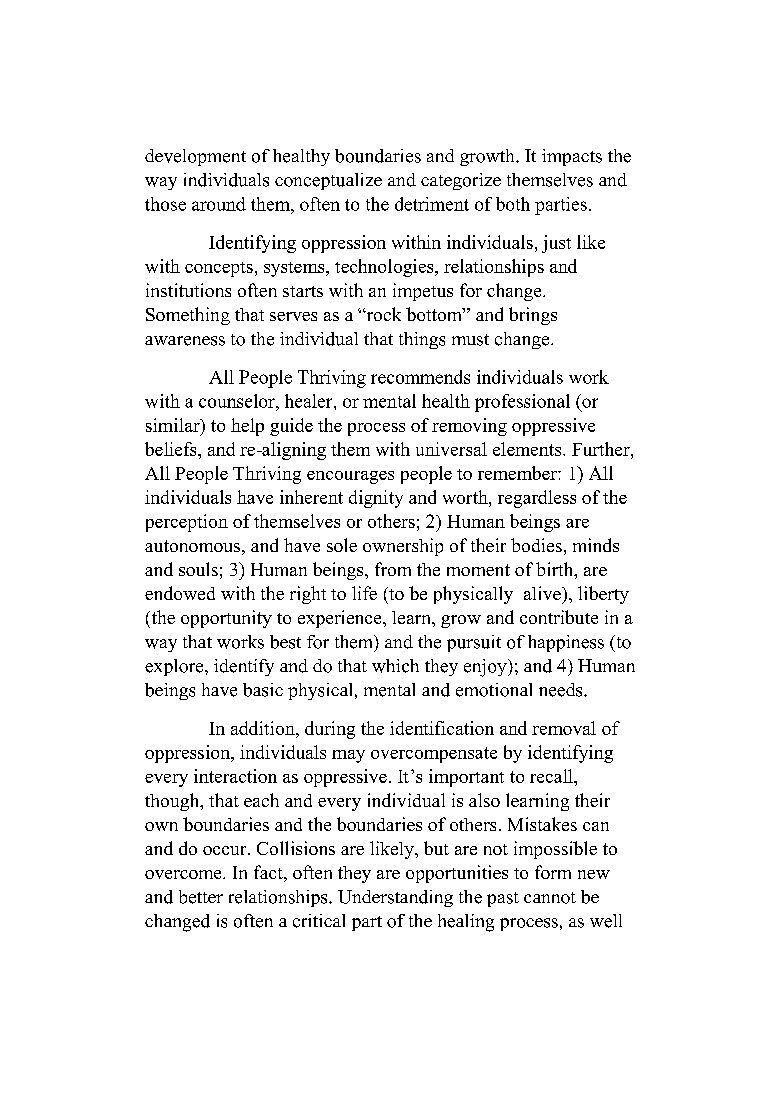  What do you see at coordinates (219, 204) in the screenshot?
I see `around` at bounding box center [219, 204].
